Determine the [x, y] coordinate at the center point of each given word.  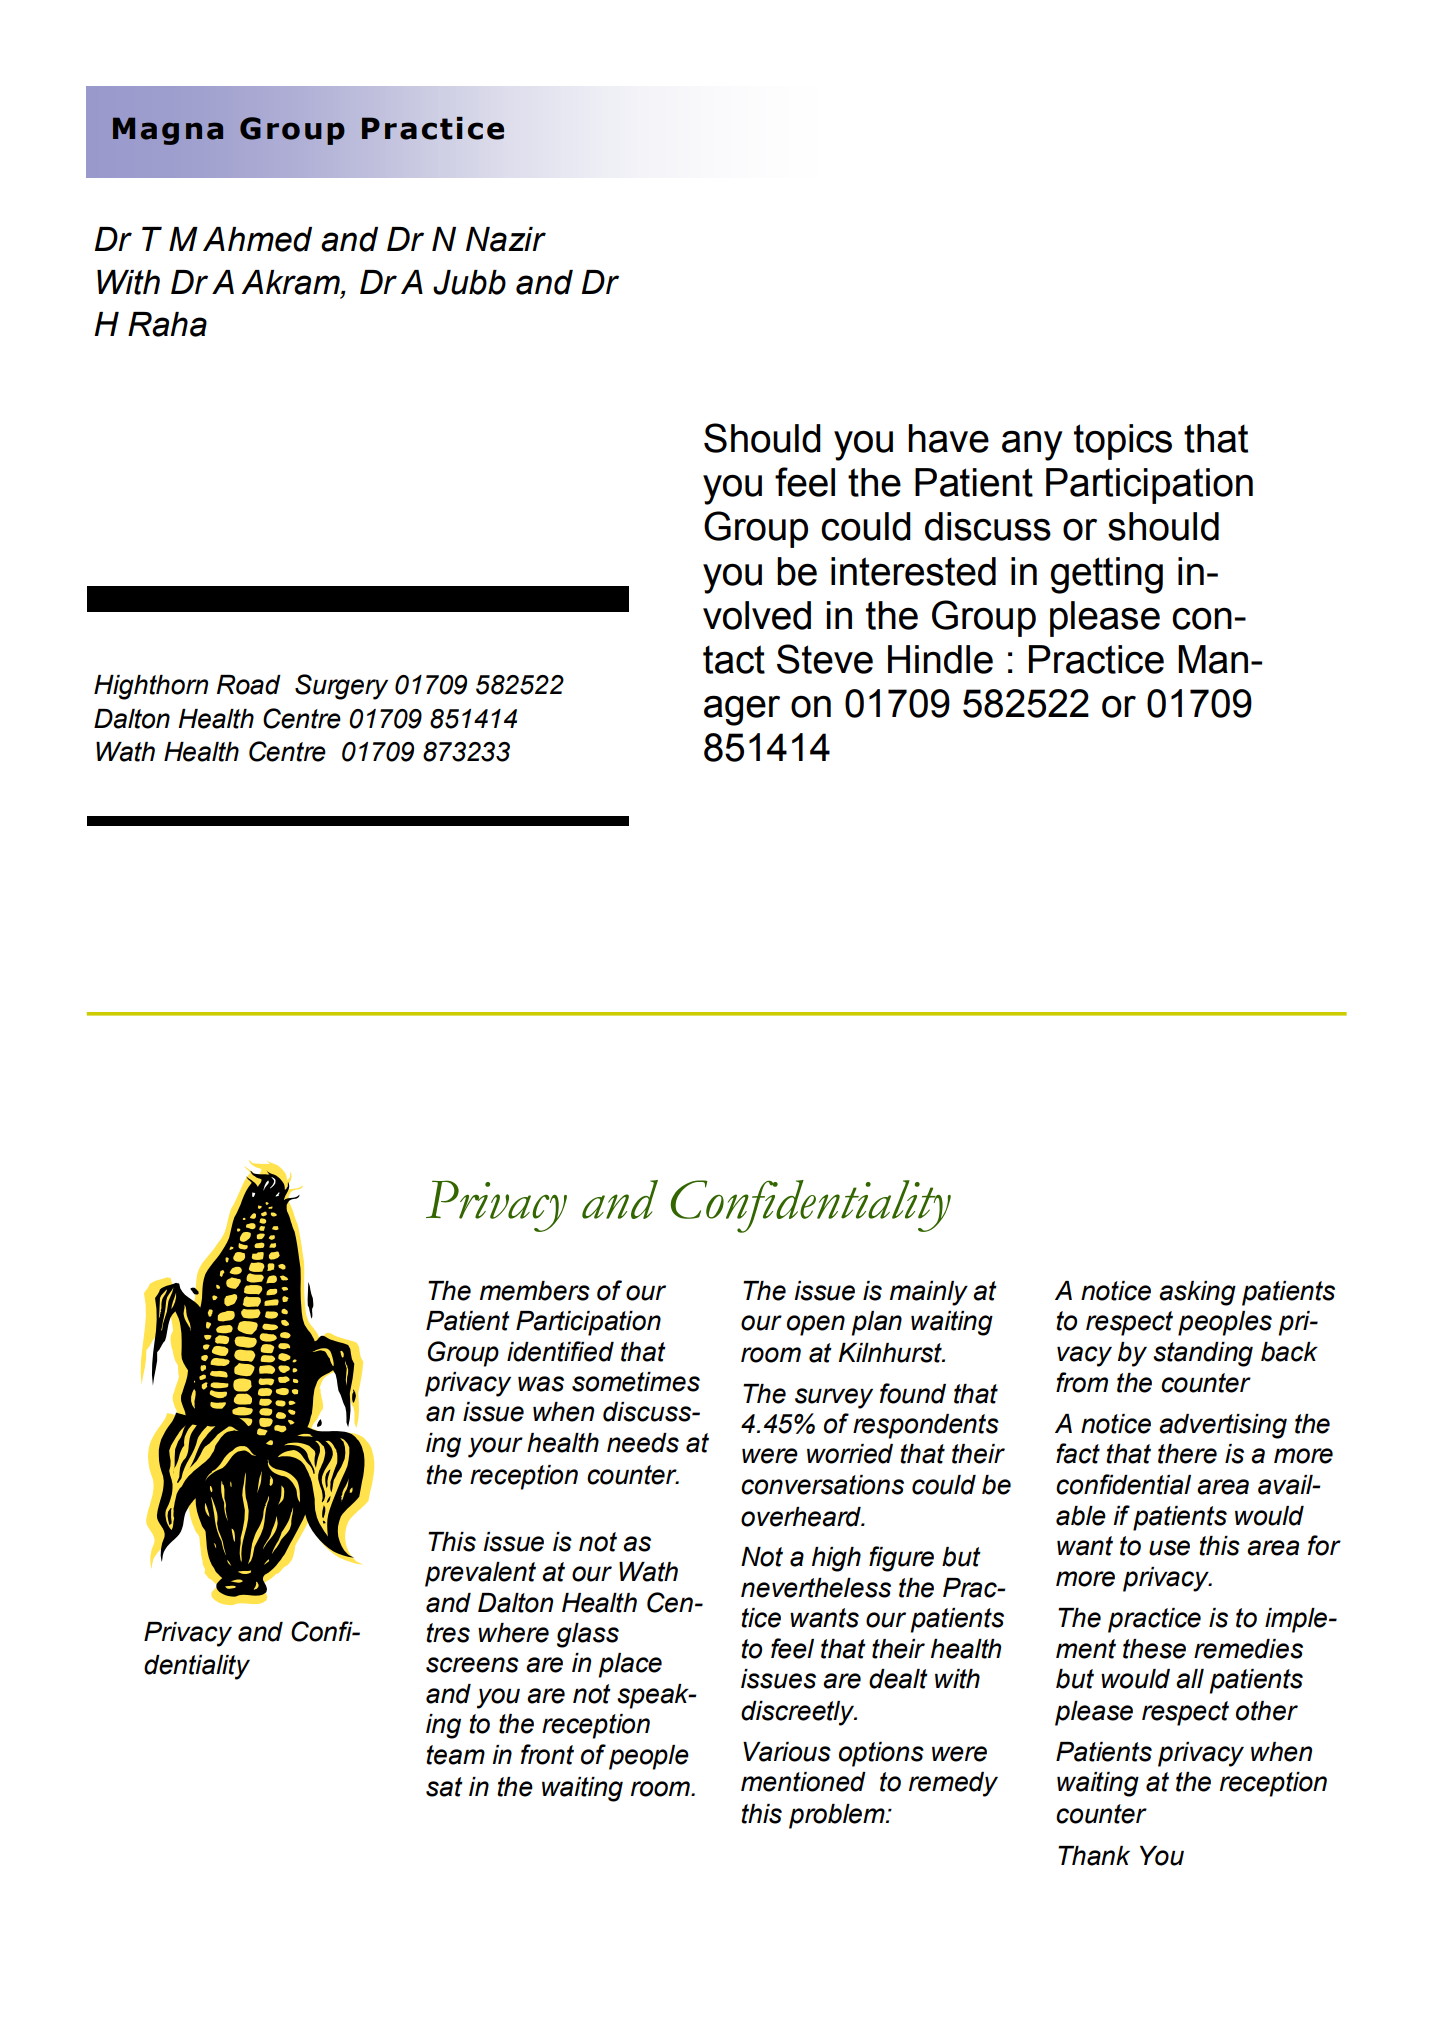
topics [1123, 442]
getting [1107, 575]
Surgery [341, 687]
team [455, 1755]
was [541, 1384]
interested [913, 571]
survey [834, 1398]
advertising [1223, 1426]
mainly [929, 1293]
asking [1197, 1293]
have [948, 438]
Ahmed [257, 239]
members [535, 1291]
